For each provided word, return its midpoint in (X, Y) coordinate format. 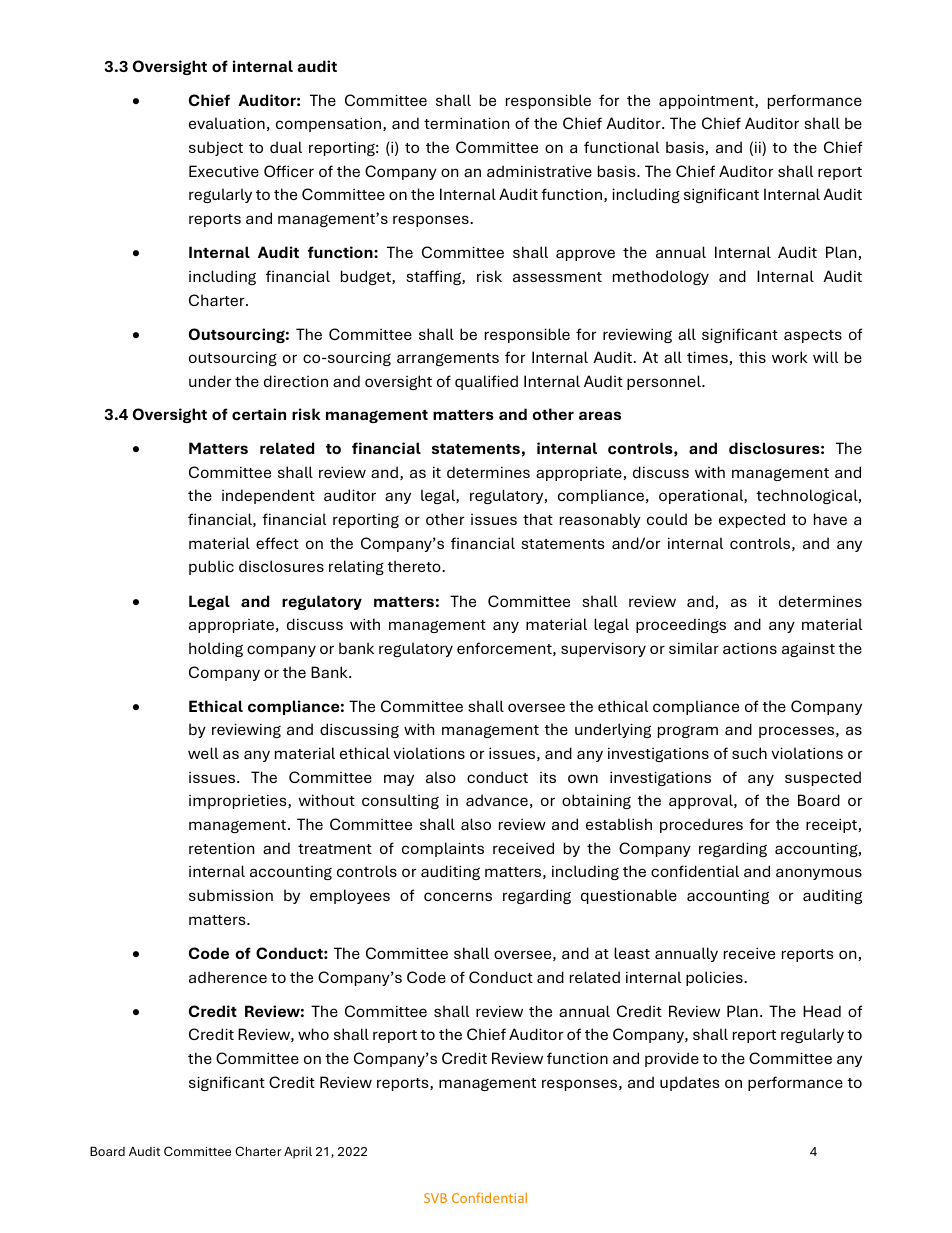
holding (216, 649)
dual (286, 147)
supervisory (603, 649)
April (298, 1152)
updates (690, 1083)
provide (672, 1059)
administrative (539, 171)
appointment (707, 101)
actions (750, 648)
